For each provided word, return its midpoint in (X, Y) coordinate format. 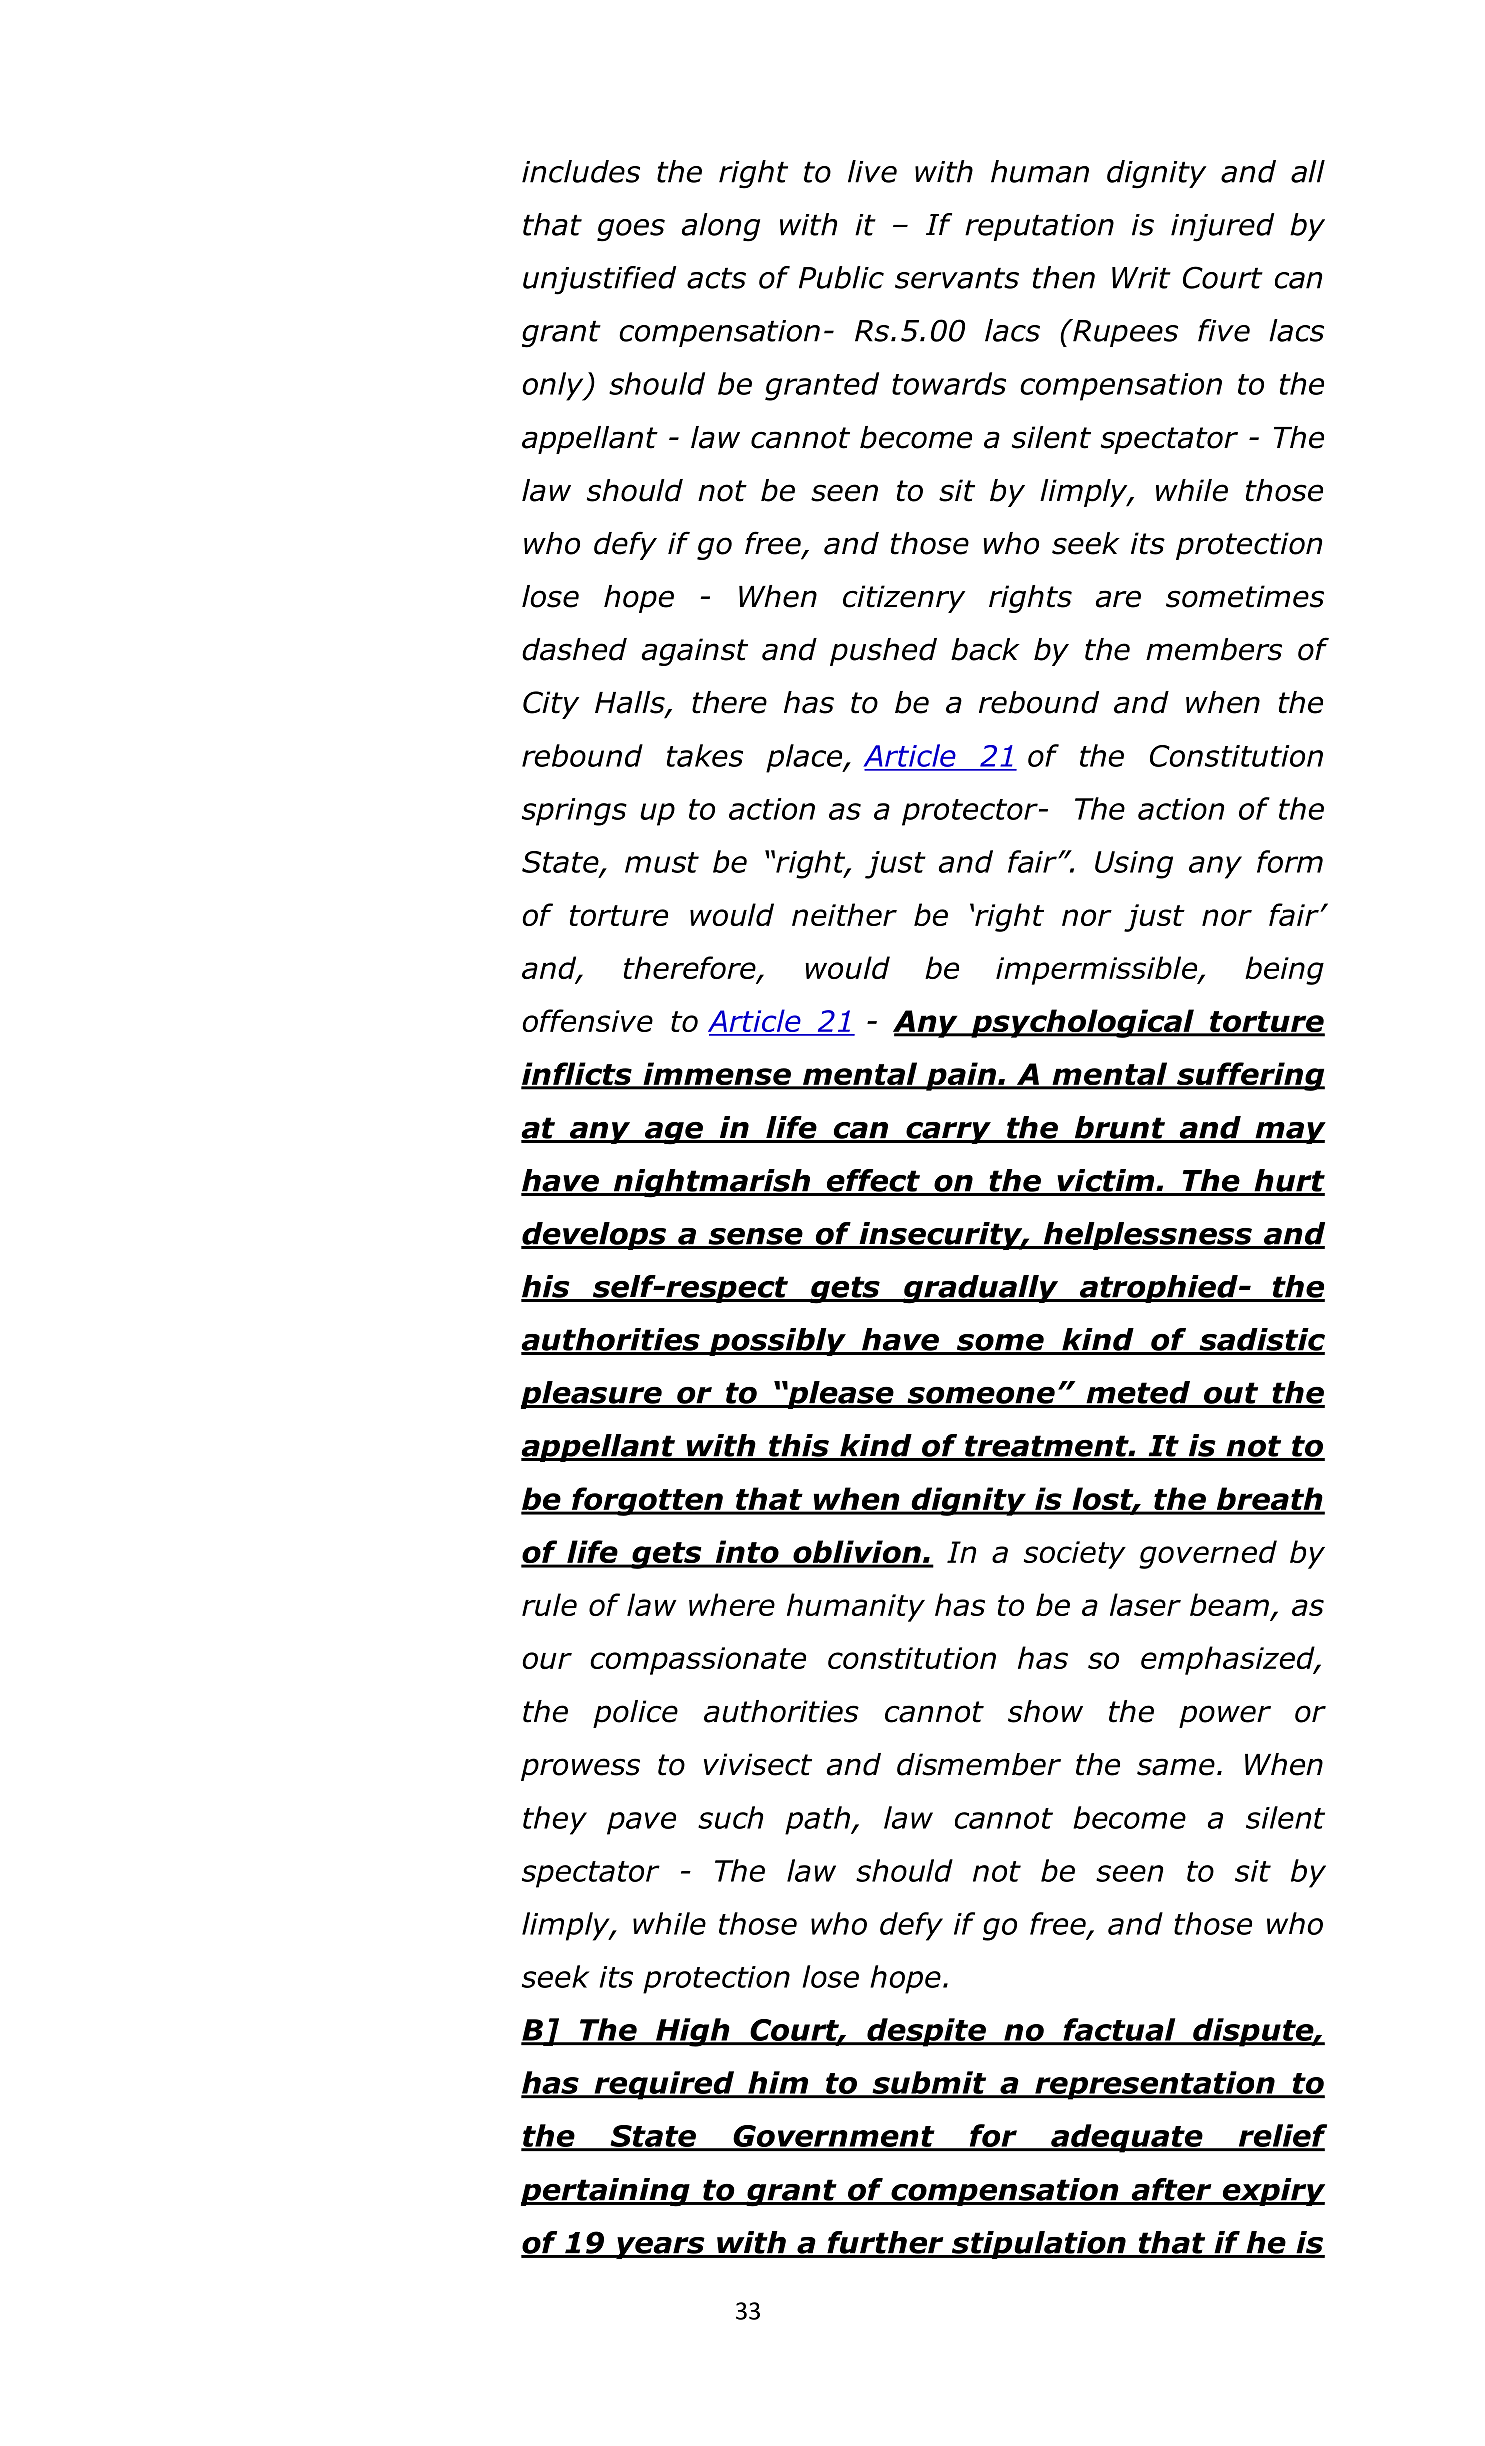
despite (926, 2032)
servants (957, 278)
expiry (1272, 2192)
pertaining (606, 2192)
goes (631, 230)
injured (1222, 227)
